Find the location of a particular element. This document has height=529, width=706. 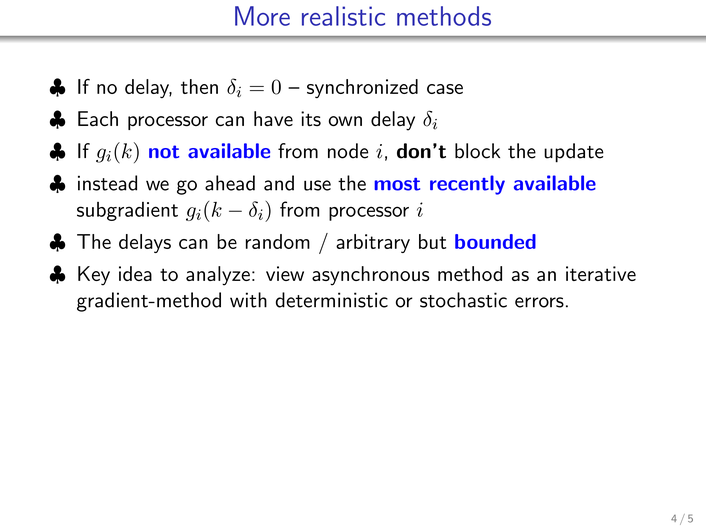

recently is located at coordinates (467, 185).
